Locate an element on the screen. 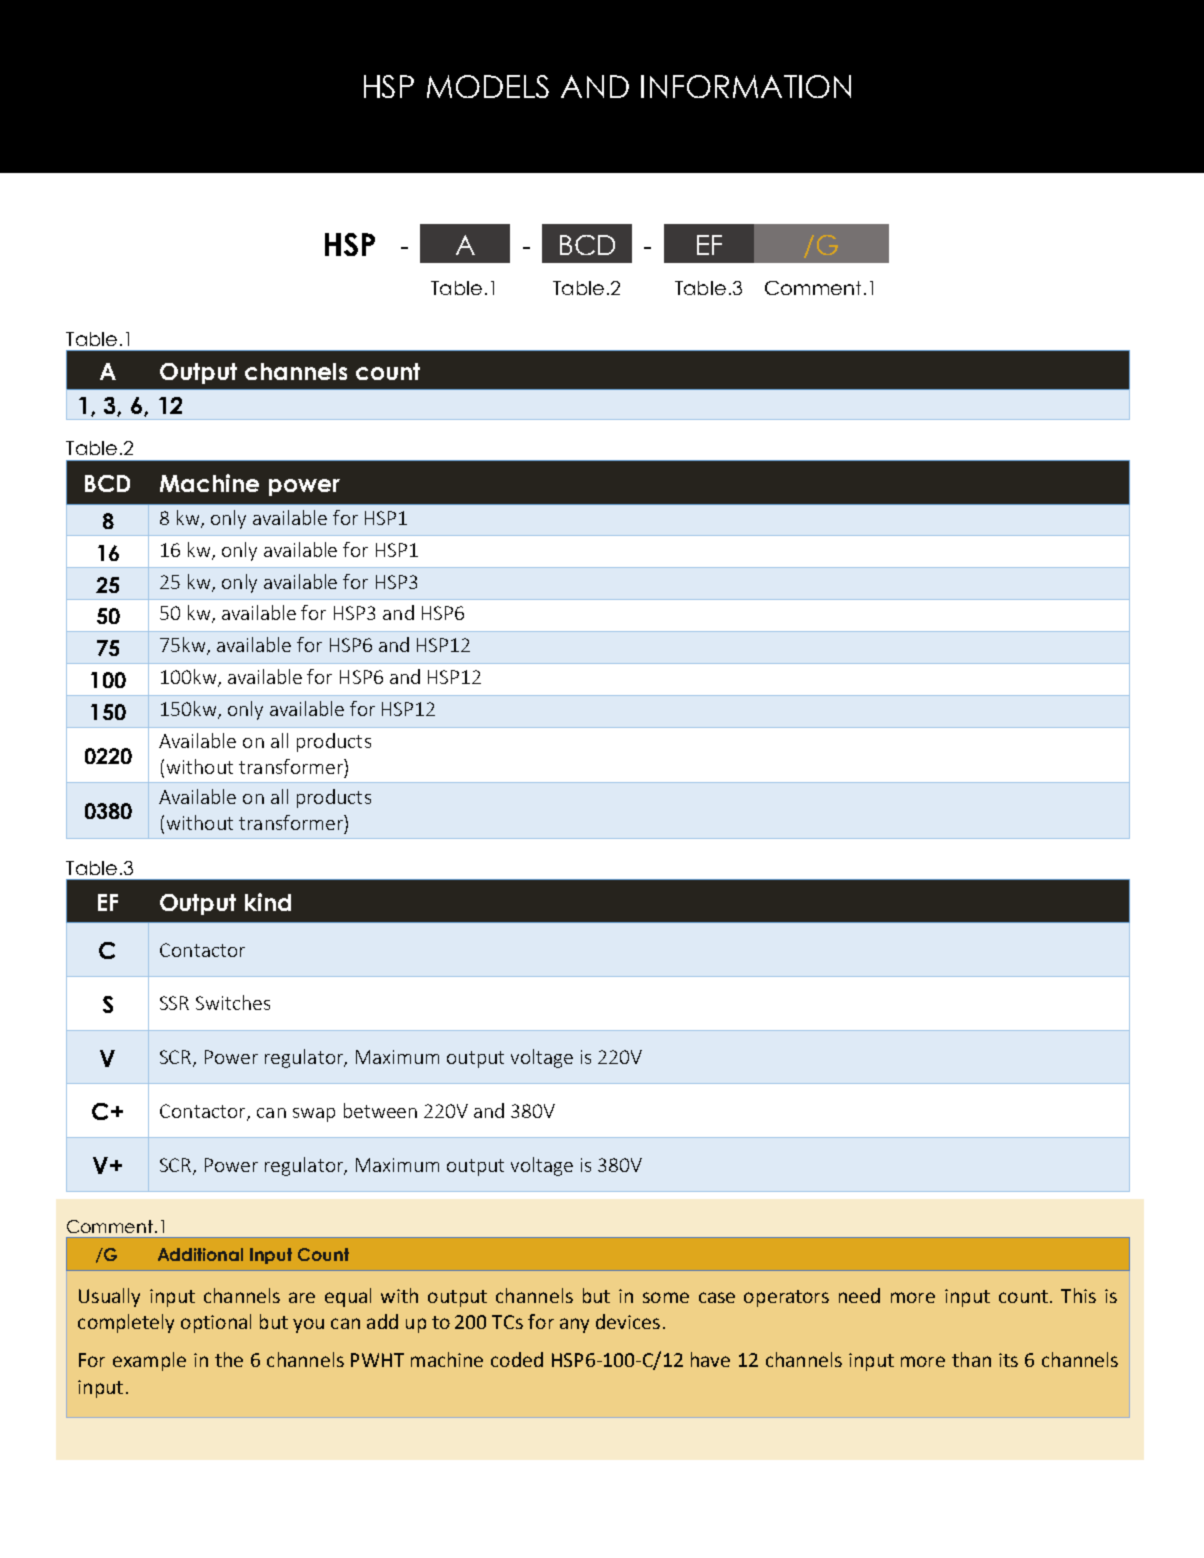  need is located at coordinates (859, 1295).
